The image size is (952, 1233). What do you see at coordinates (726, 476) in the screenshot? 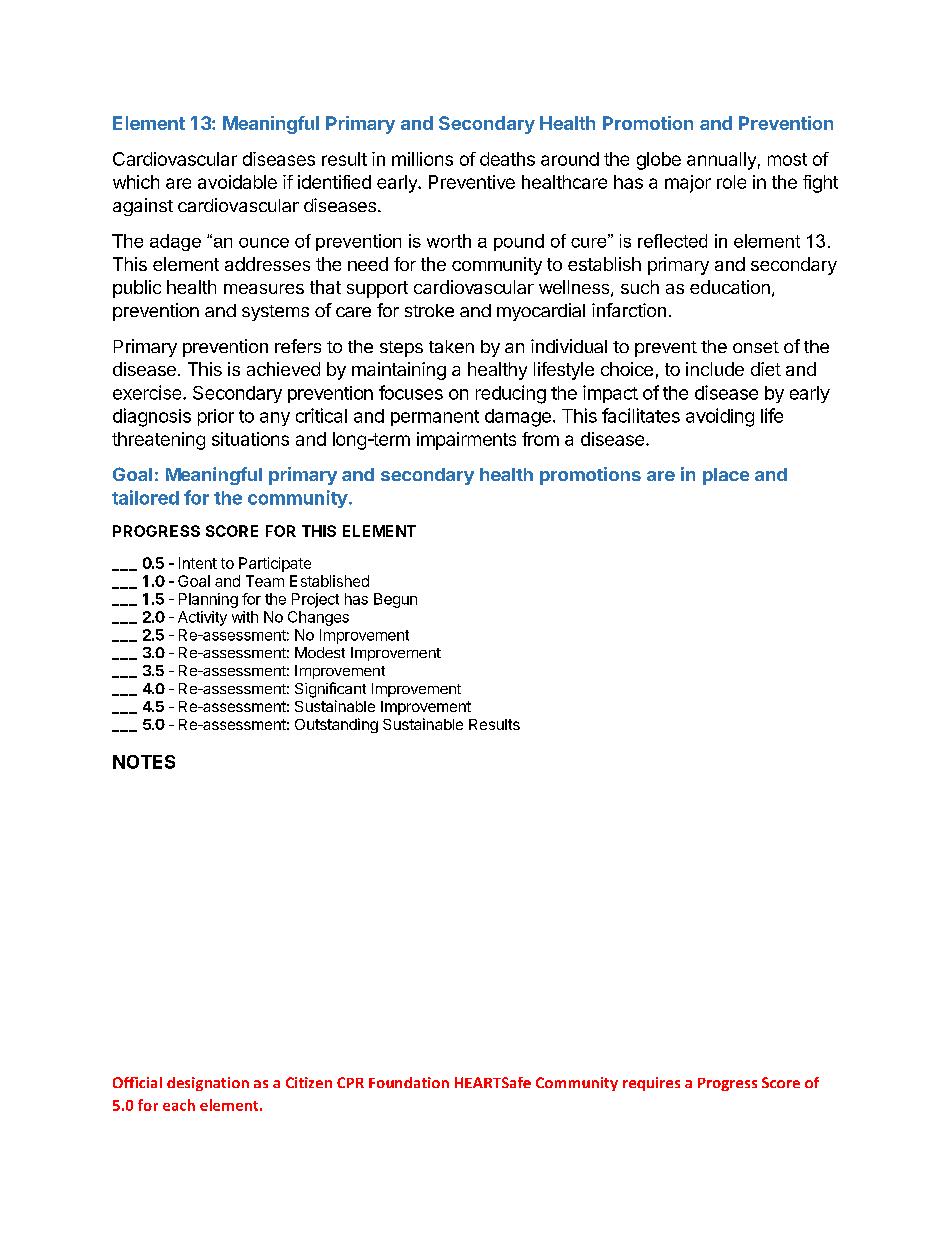
I see `place` at bounding box center [726, 476].
